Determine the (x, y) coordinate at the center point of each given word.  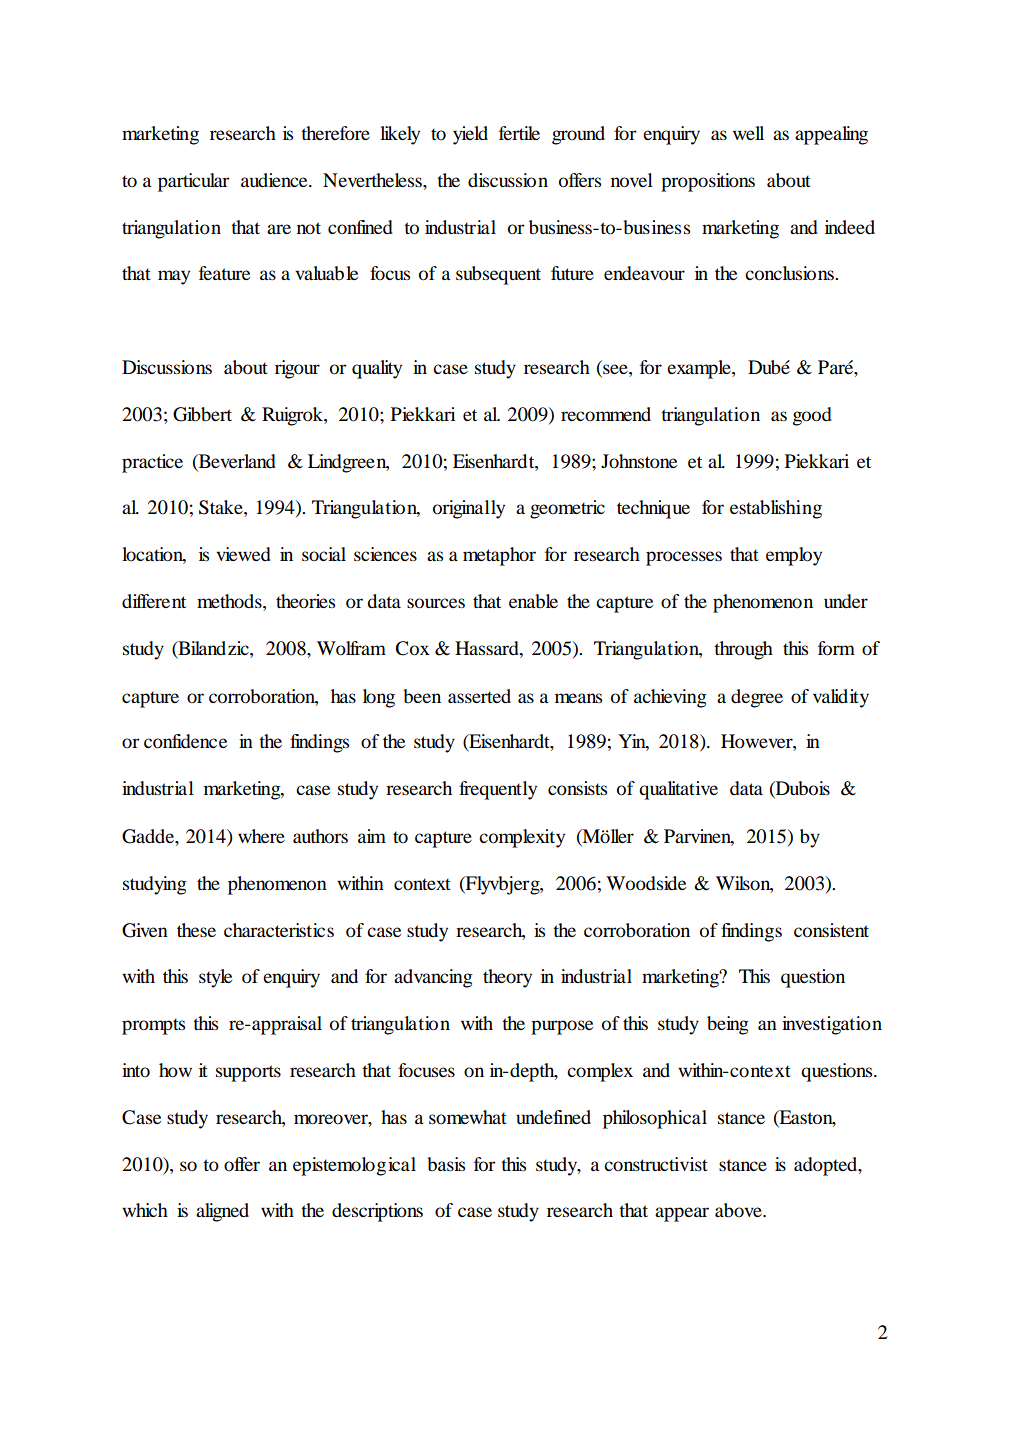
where (261, 836)
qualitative (678, 790)
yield (470, 135)
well (748, 133)
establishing (776, 509)
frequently (498, 790)
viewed (243, 554)
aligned (222, 1212)
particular (194, 182)
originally (469, 509)
